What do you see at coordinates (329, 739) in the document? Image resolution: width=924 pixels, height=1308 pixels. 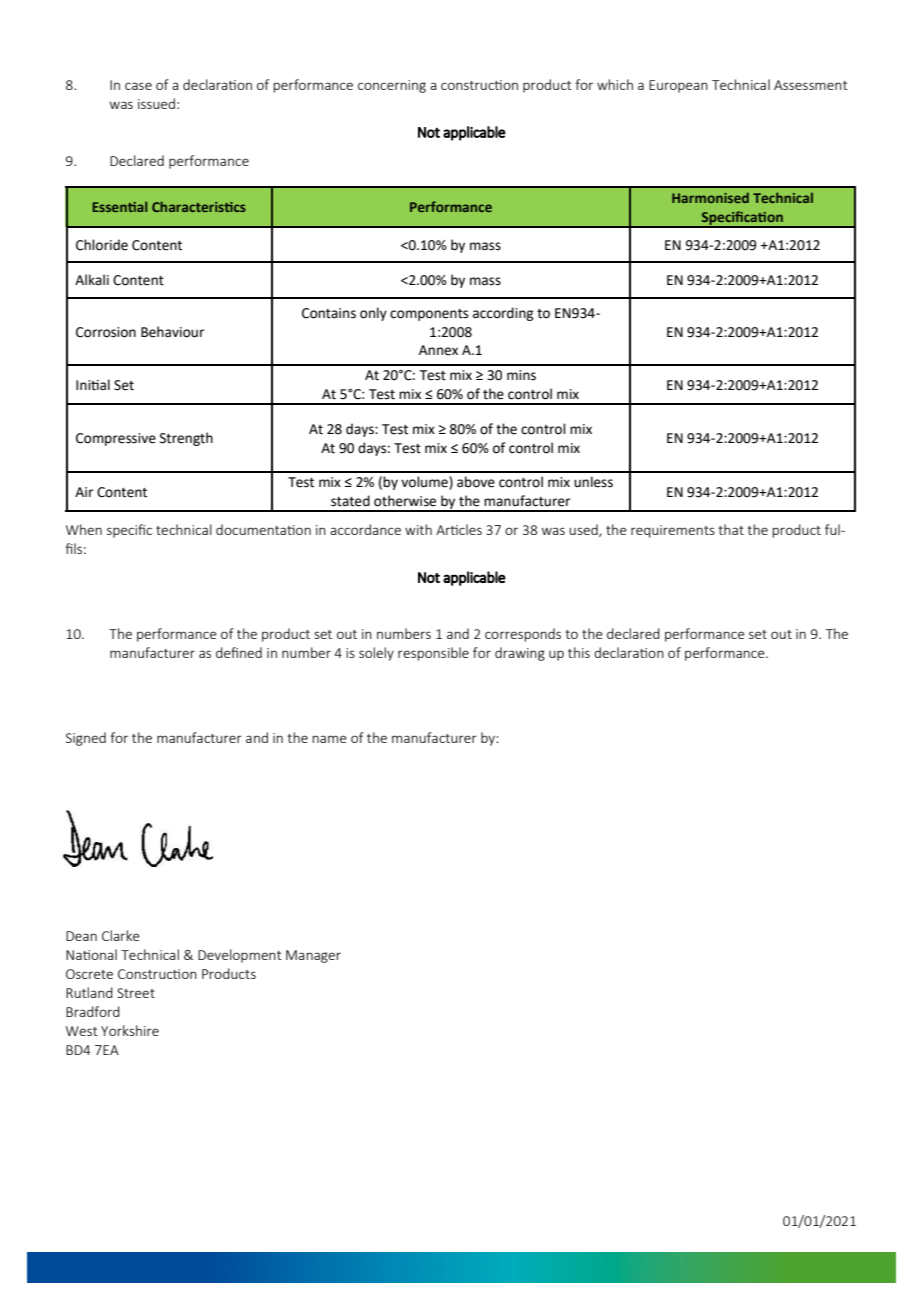 I see `name` at bounding box center [329, 739].
